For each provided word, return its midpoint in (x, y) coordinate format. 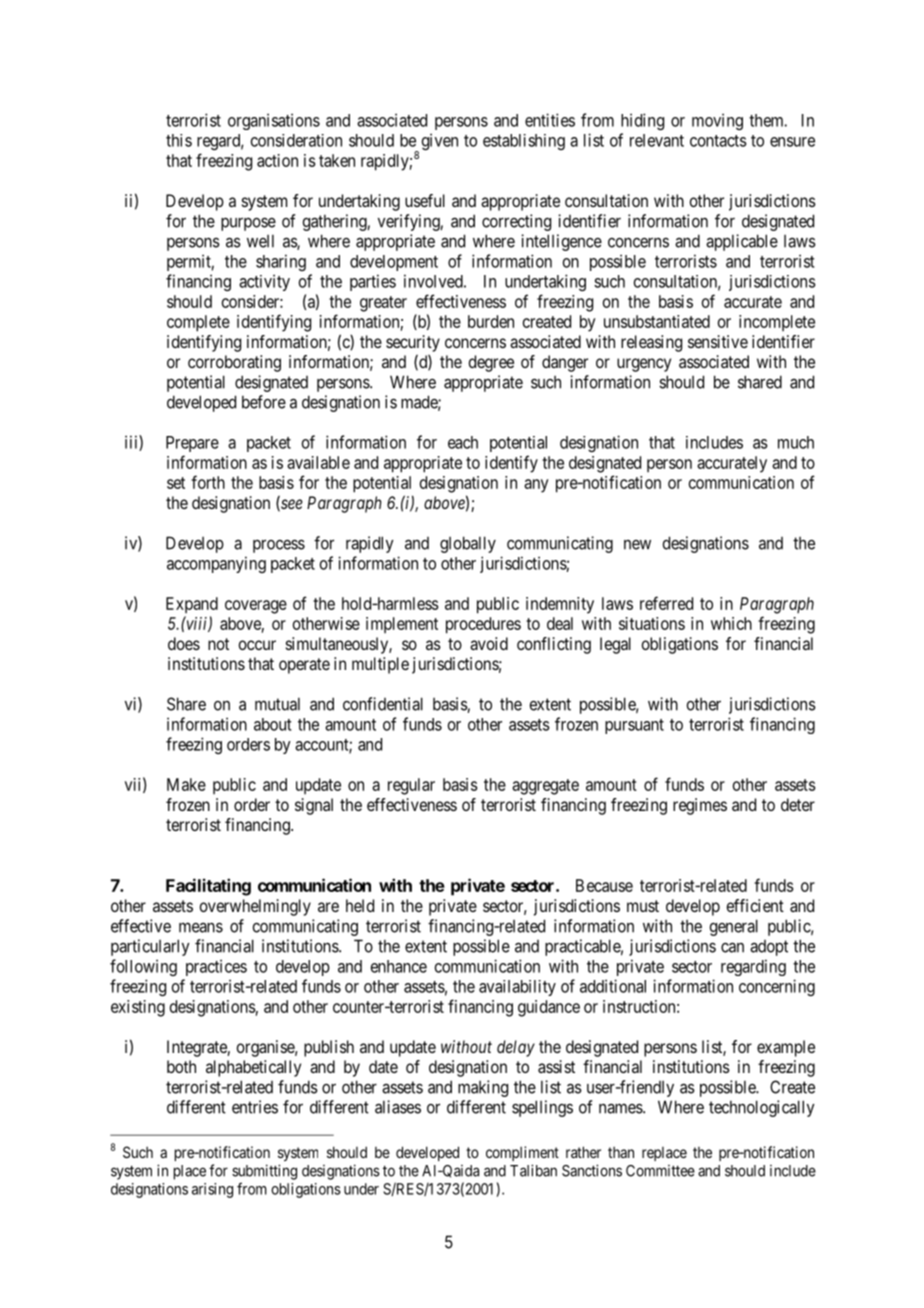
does (184, 643)
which (731, 623)
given (440, 141)
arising (212, 1190)
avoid (489, 643)
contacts (718, 141)
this (179, 140)
